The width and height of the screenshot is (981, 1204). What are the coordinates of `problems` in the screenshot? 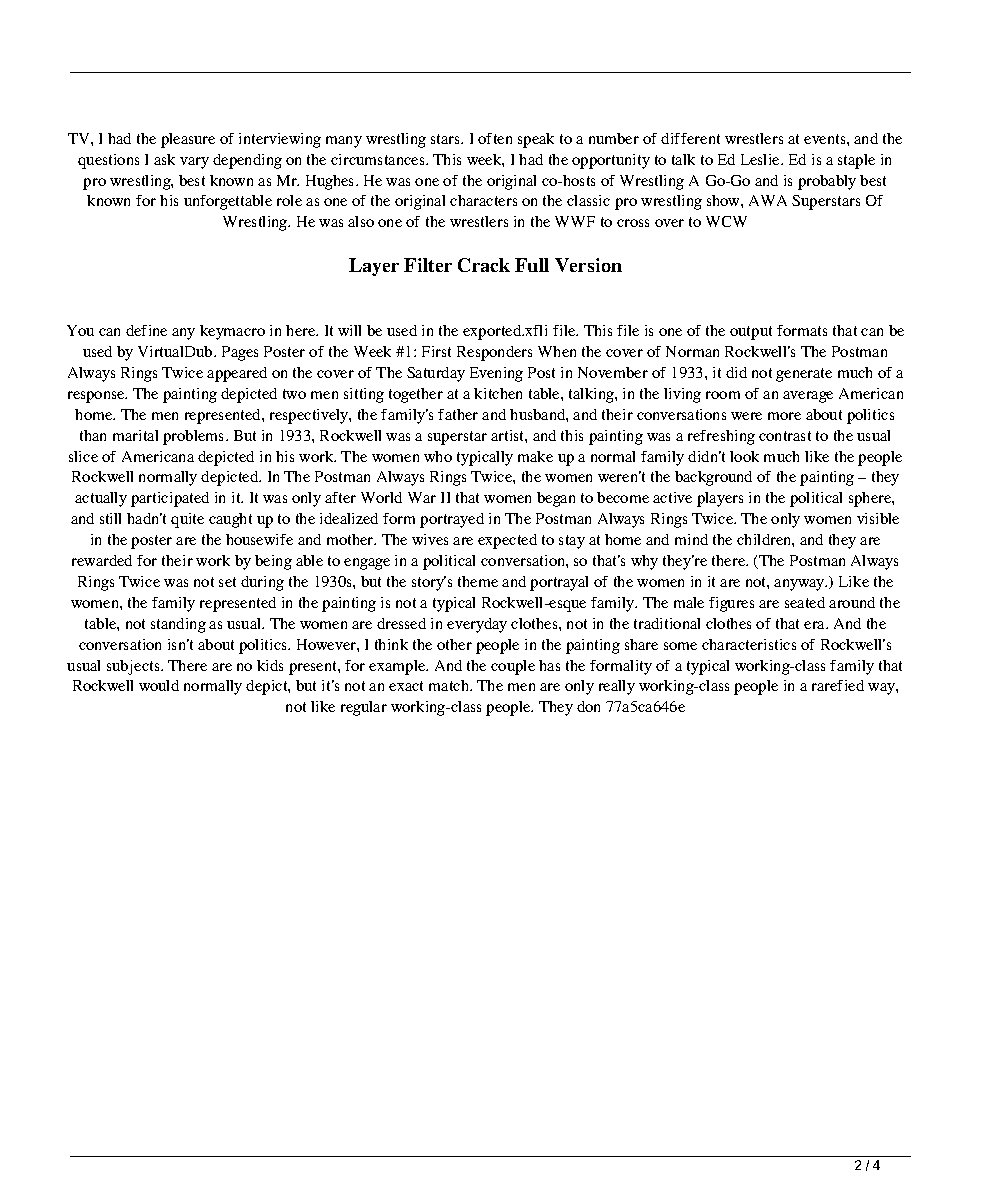 It's located at (195, 437).
